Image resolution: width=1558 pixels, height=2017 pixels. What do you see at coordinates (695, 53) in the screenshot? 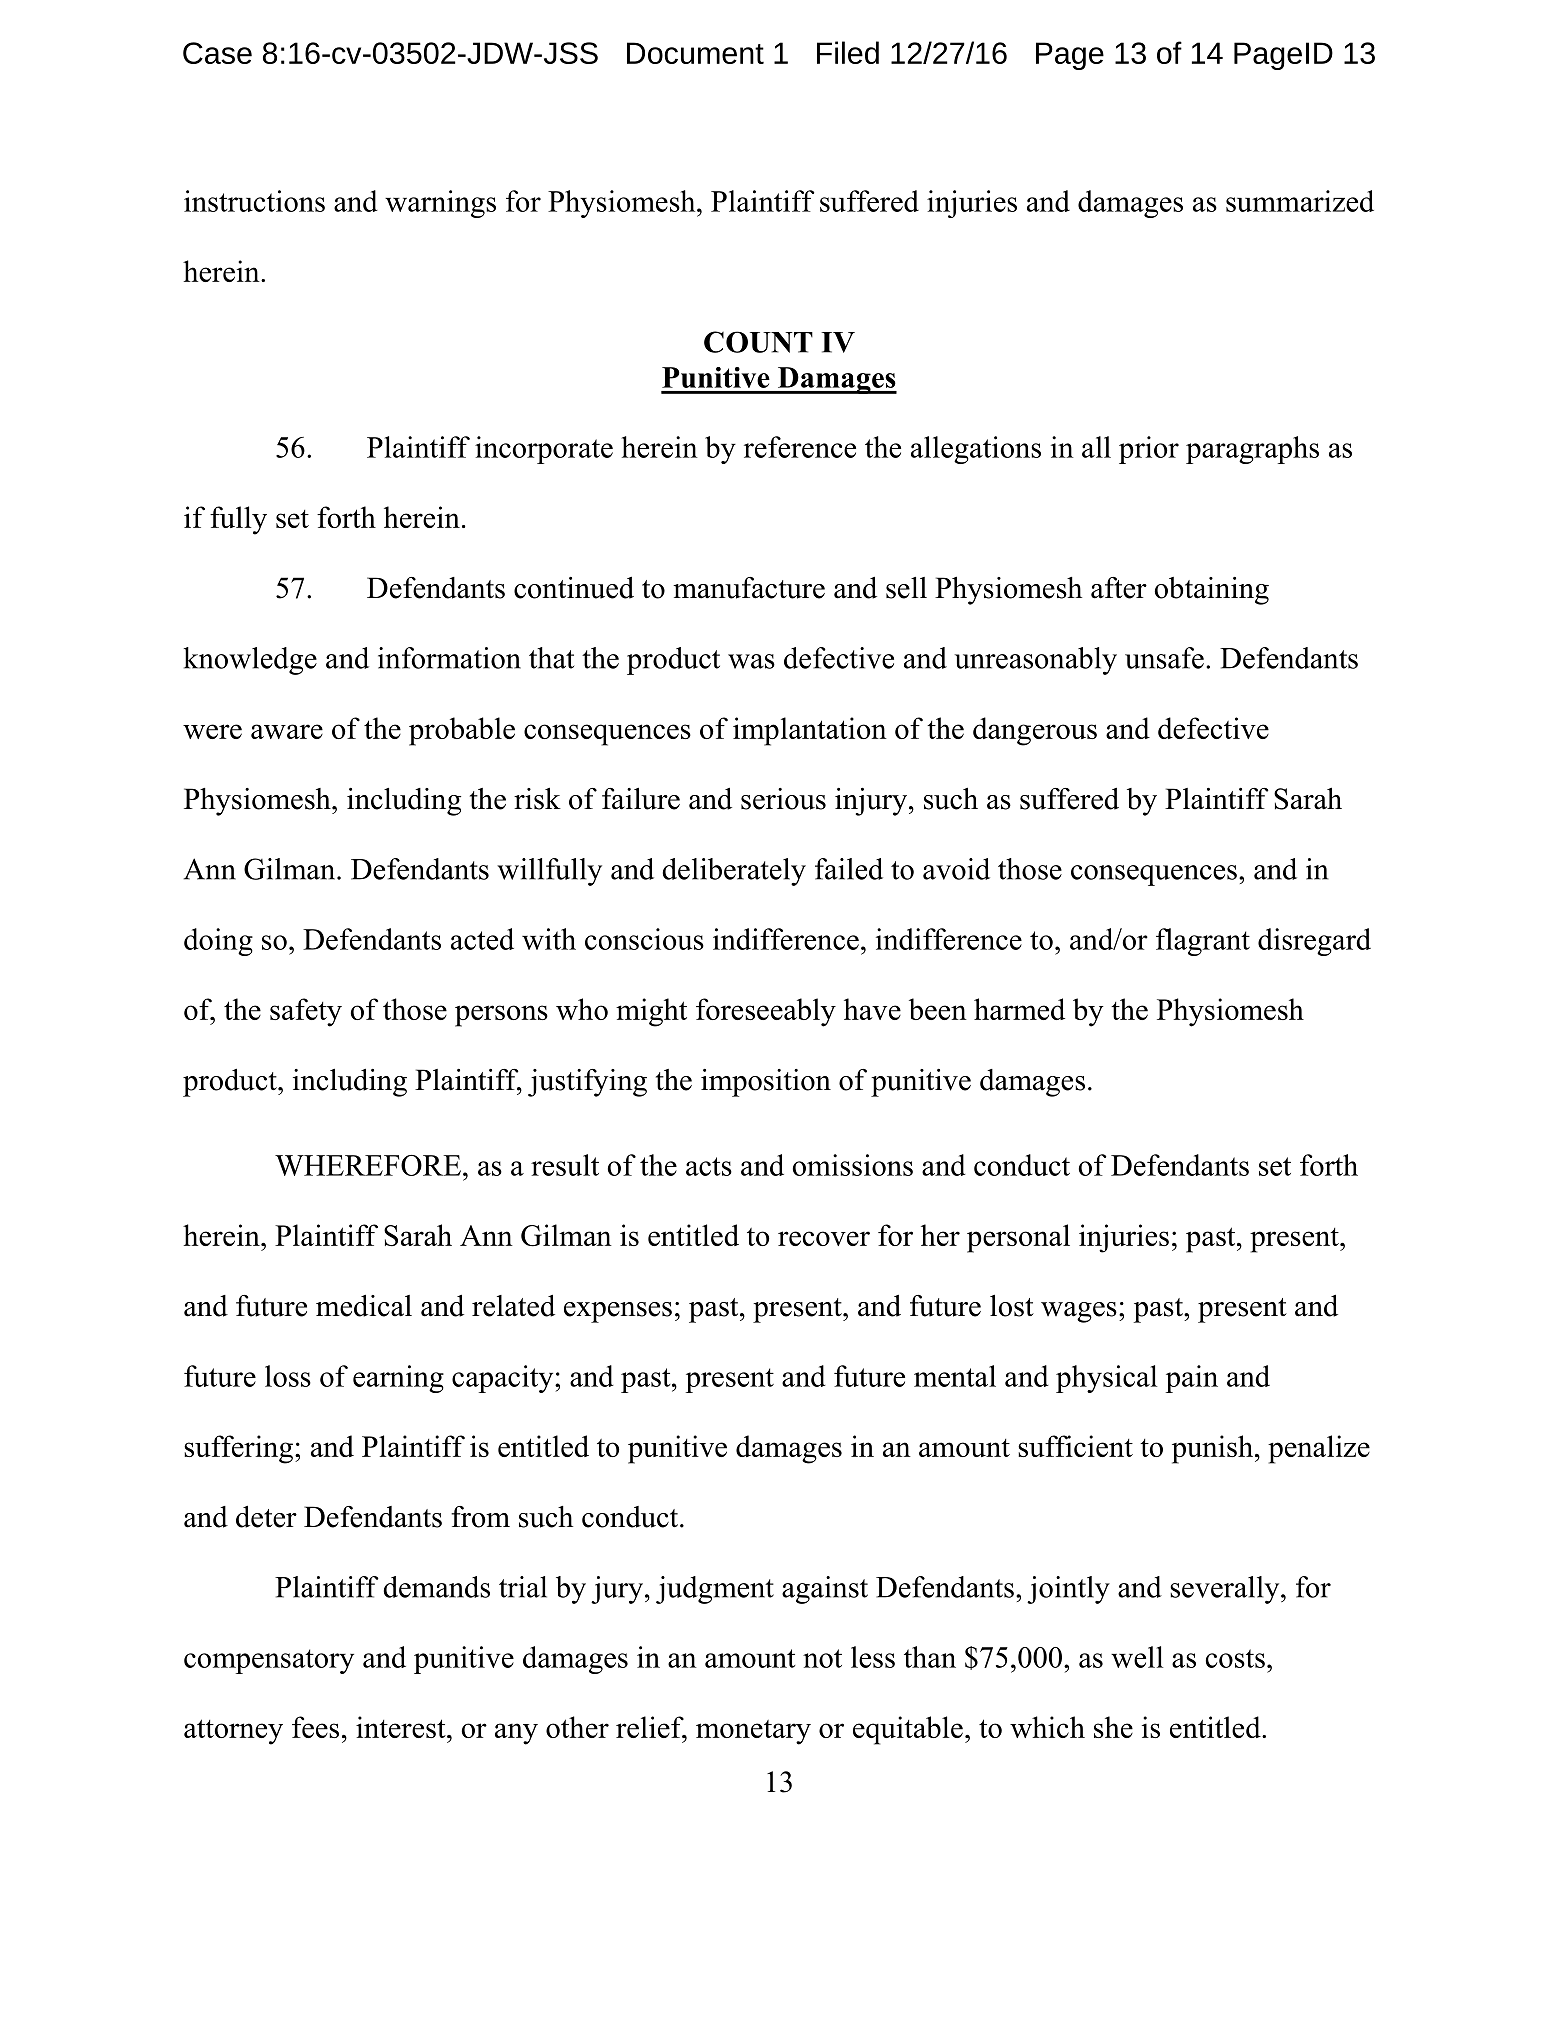
I see `Document` at bounding box center [695, 53].
